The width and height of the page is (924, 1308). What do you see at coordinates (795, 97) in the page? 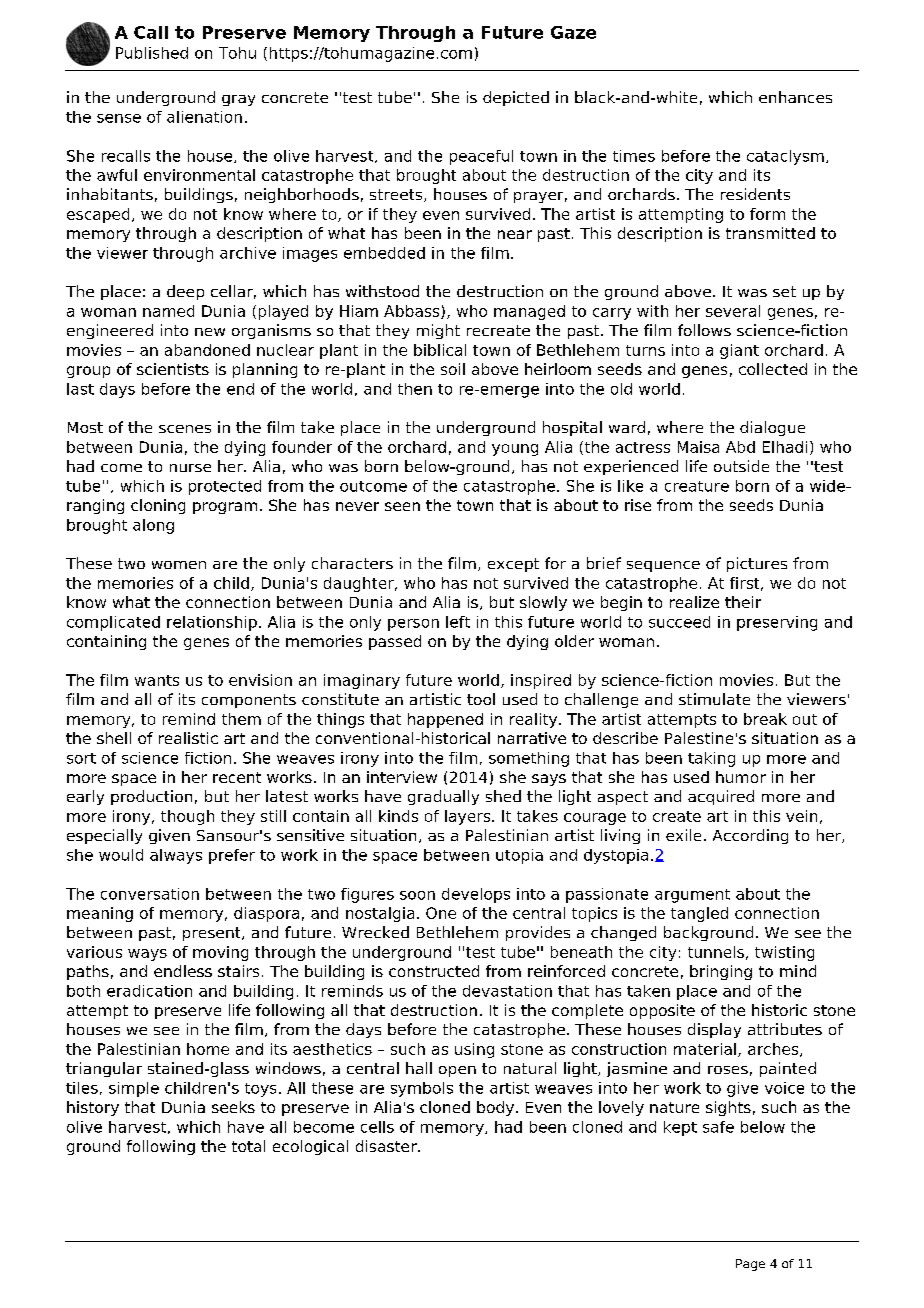
I see `enhances` at bounding box center [795, 97].
